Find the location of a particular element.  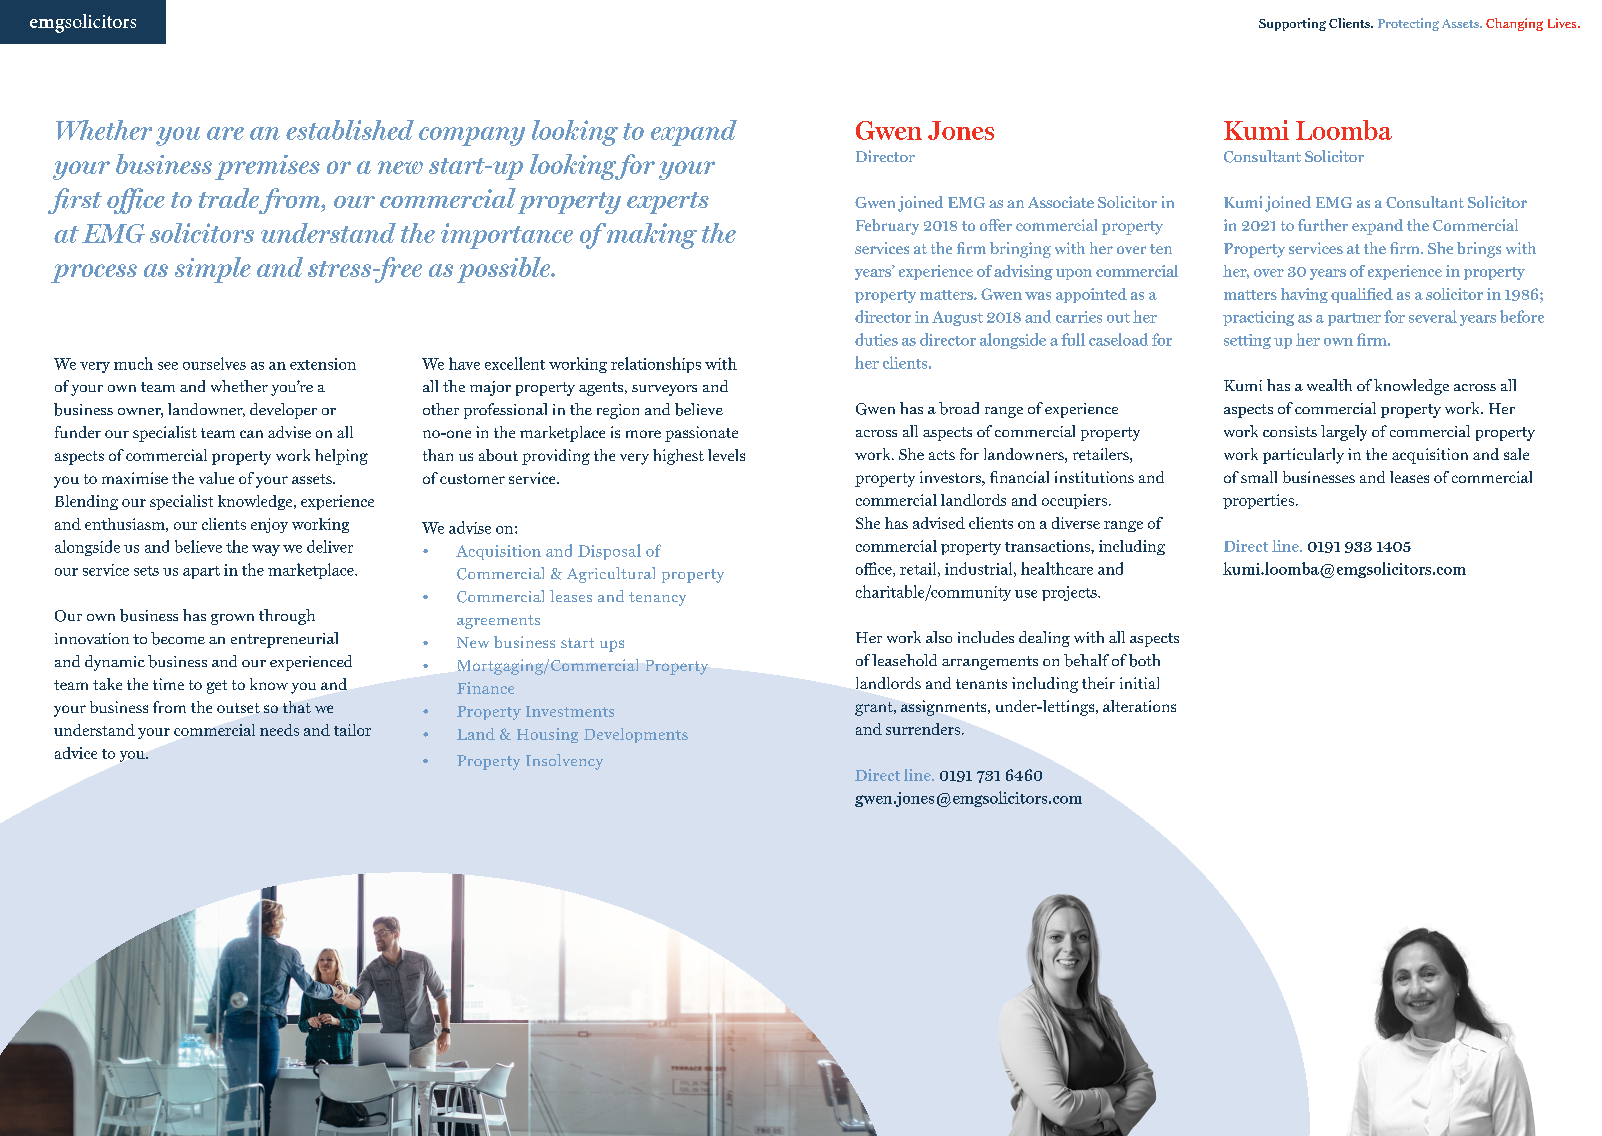

simple is located at coordinates (213, 270).
